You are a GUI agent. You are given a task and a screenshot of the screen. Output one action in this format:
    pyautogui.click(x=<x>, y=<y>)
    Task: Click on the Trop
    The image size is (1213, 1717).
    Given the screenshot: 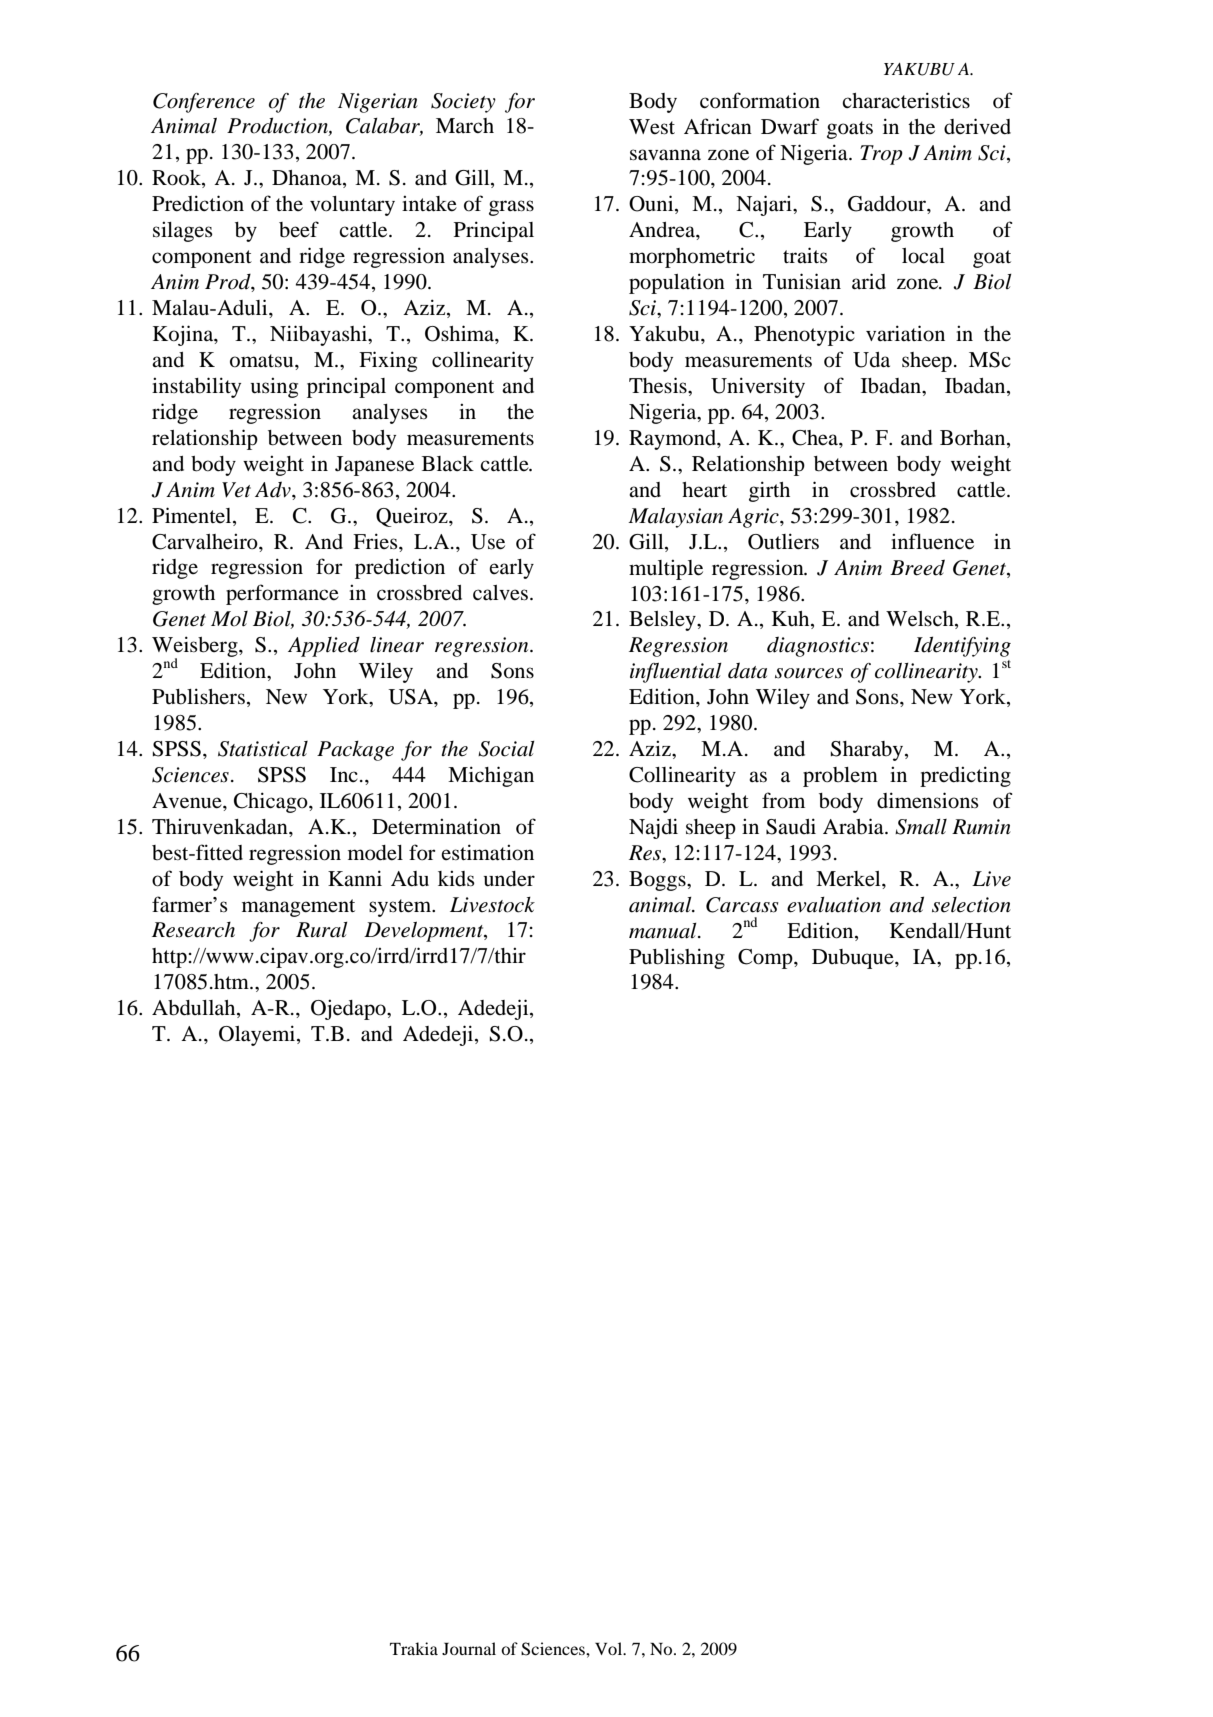 What is the action you would take?
    pyautogui.click(x=881, y=155)
